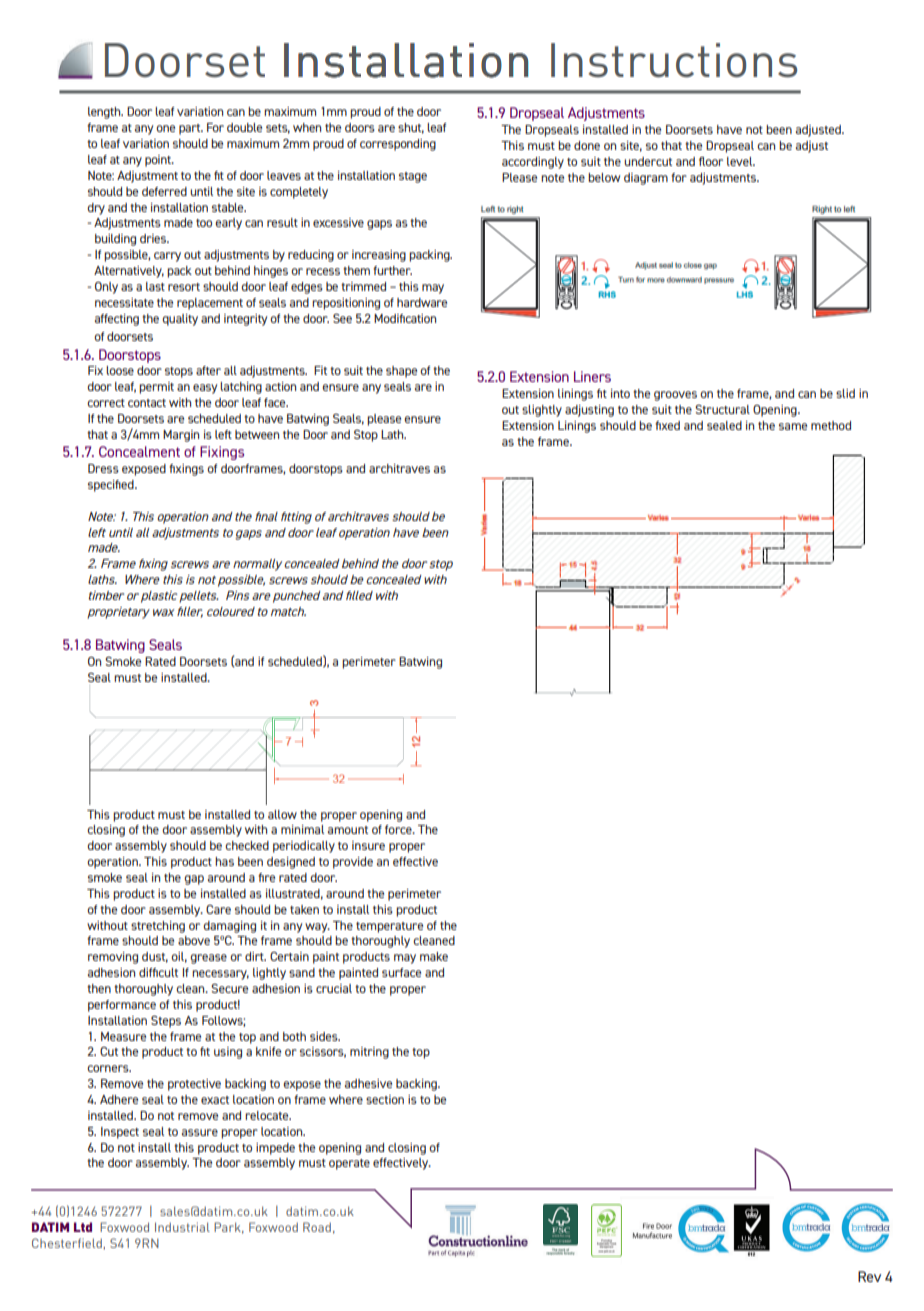 Image resolution: width=924 pixels, height=1311 pixels. Describe the element at coordinates (348, 830) in the page. I see `amount` at that location.
